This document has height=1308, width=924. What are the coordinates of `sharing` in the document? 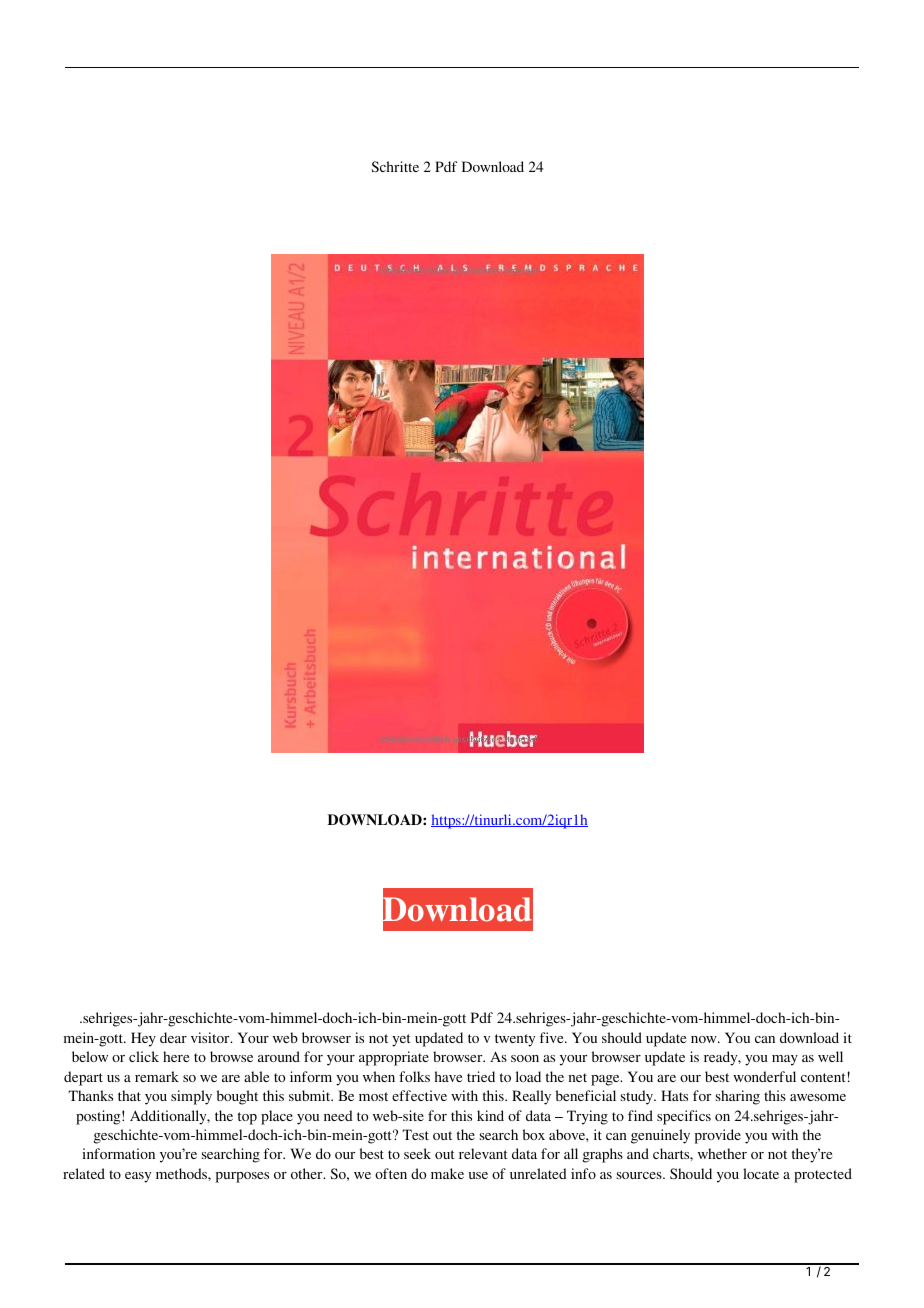 It's located at (738, 1097).
